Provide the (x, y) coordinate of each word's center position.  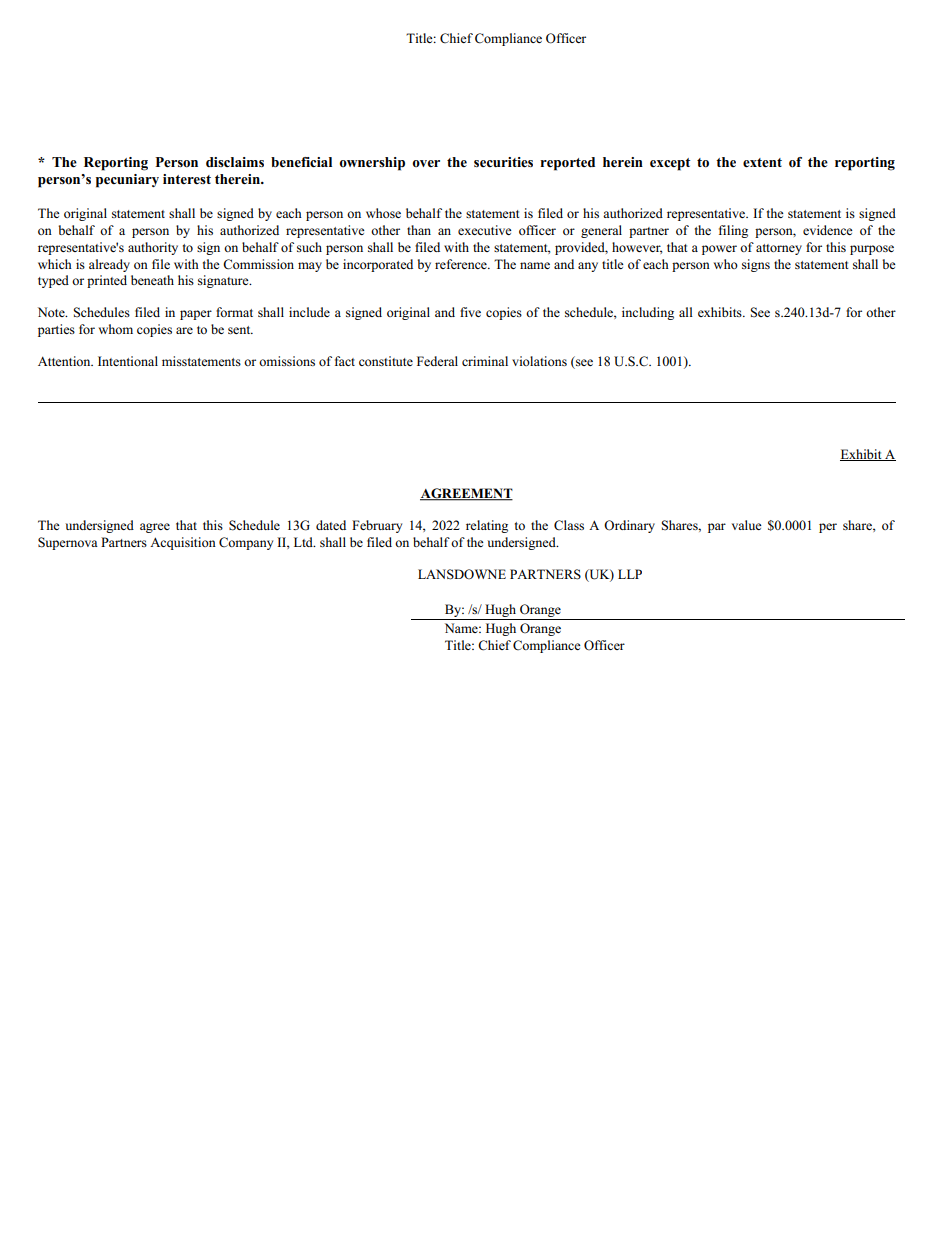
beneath (152, 280)
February (377, 526)
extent (762, 163)
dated (331, 525)
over (426, 163)
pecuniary (127, 181)
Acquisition (183, 543)
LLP (630, 574)
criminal (485, 361)
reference (462, 264)
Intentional (128, 361)
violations (539, 361)
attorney (779, 249)
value (747, 525)
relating (487, 526)
